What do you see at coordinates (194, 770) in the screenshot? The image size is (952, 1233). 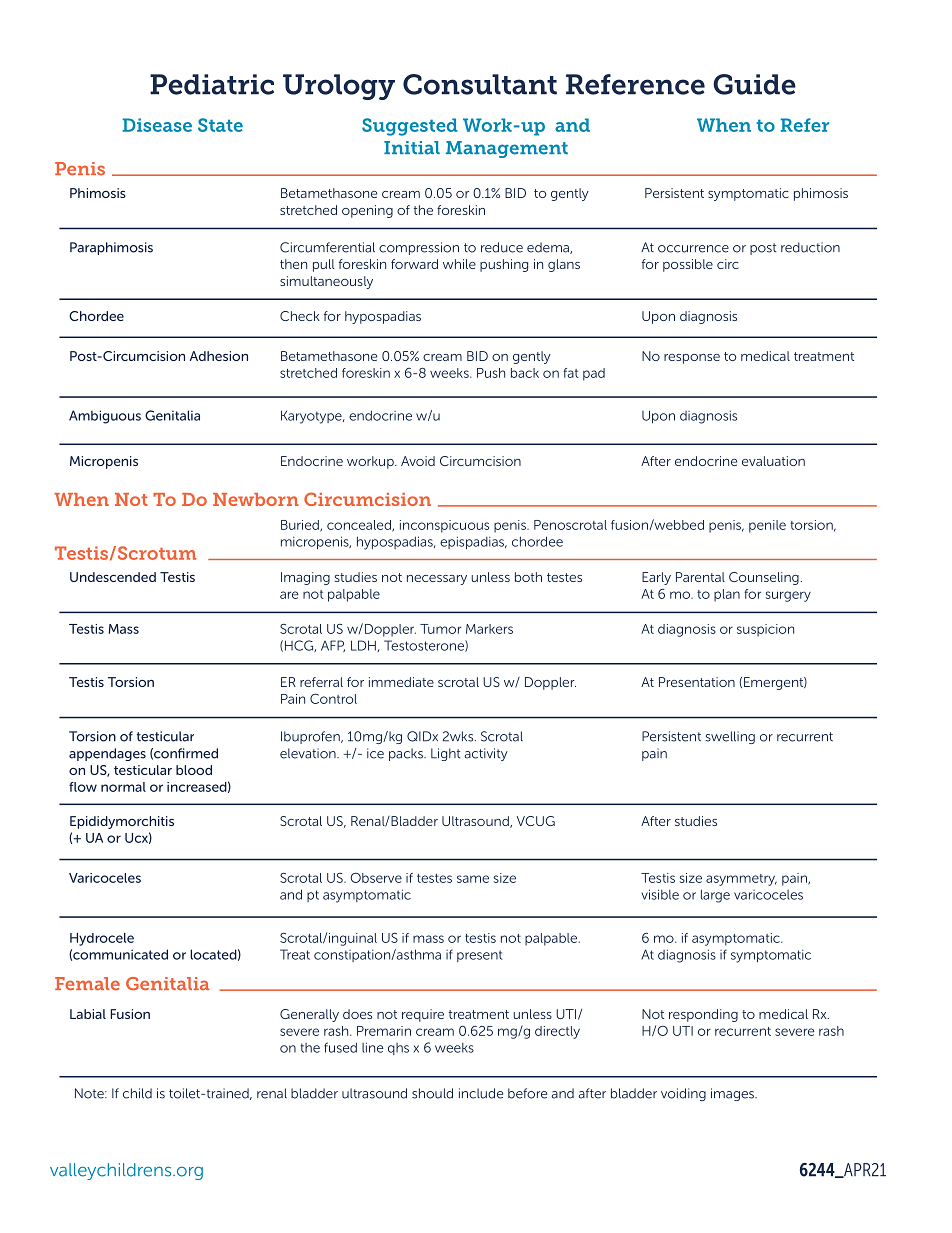 I see `blood` at bounding box center [194, 770].
